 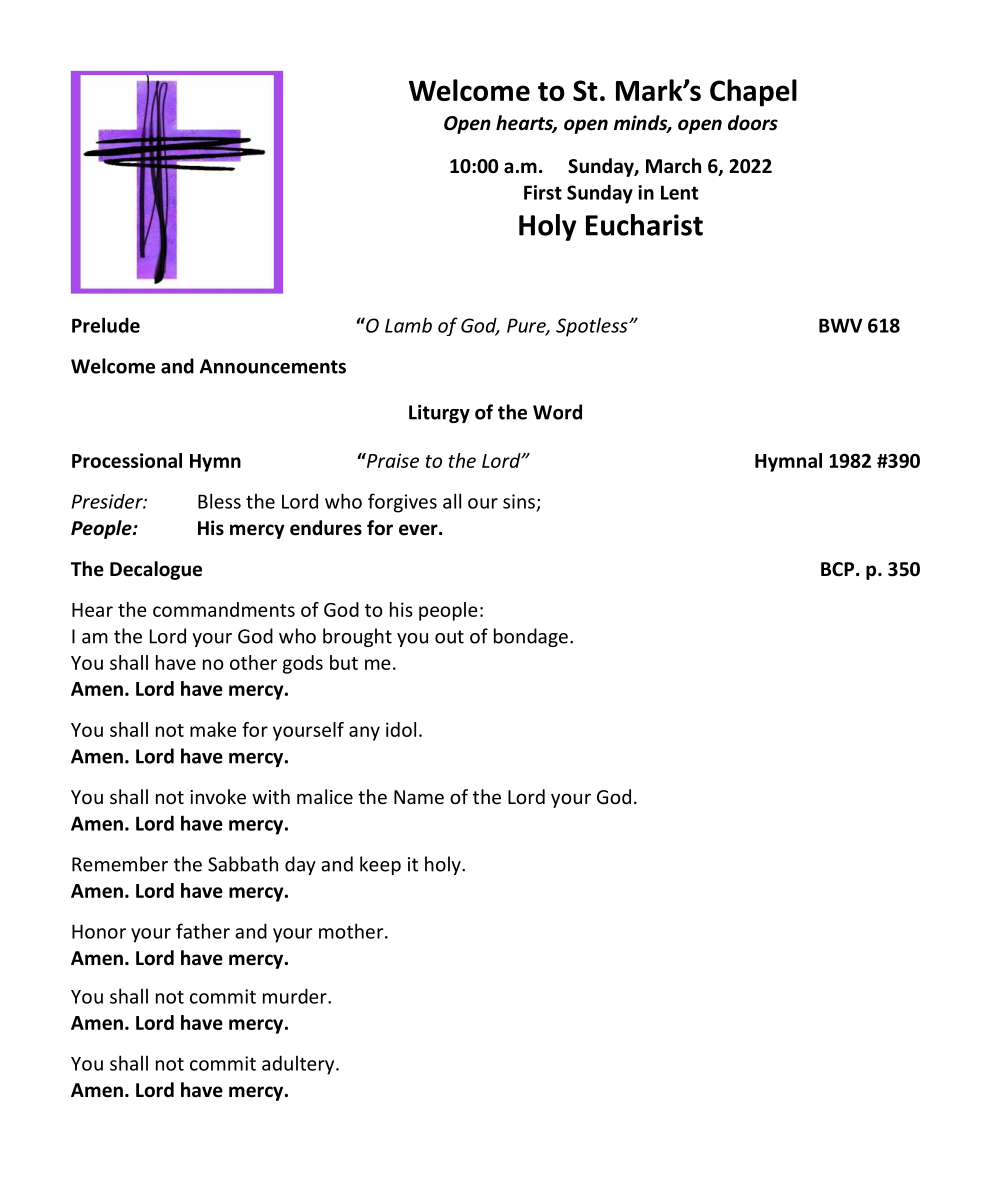 I want to click on First, so click(x=543, y=192).
